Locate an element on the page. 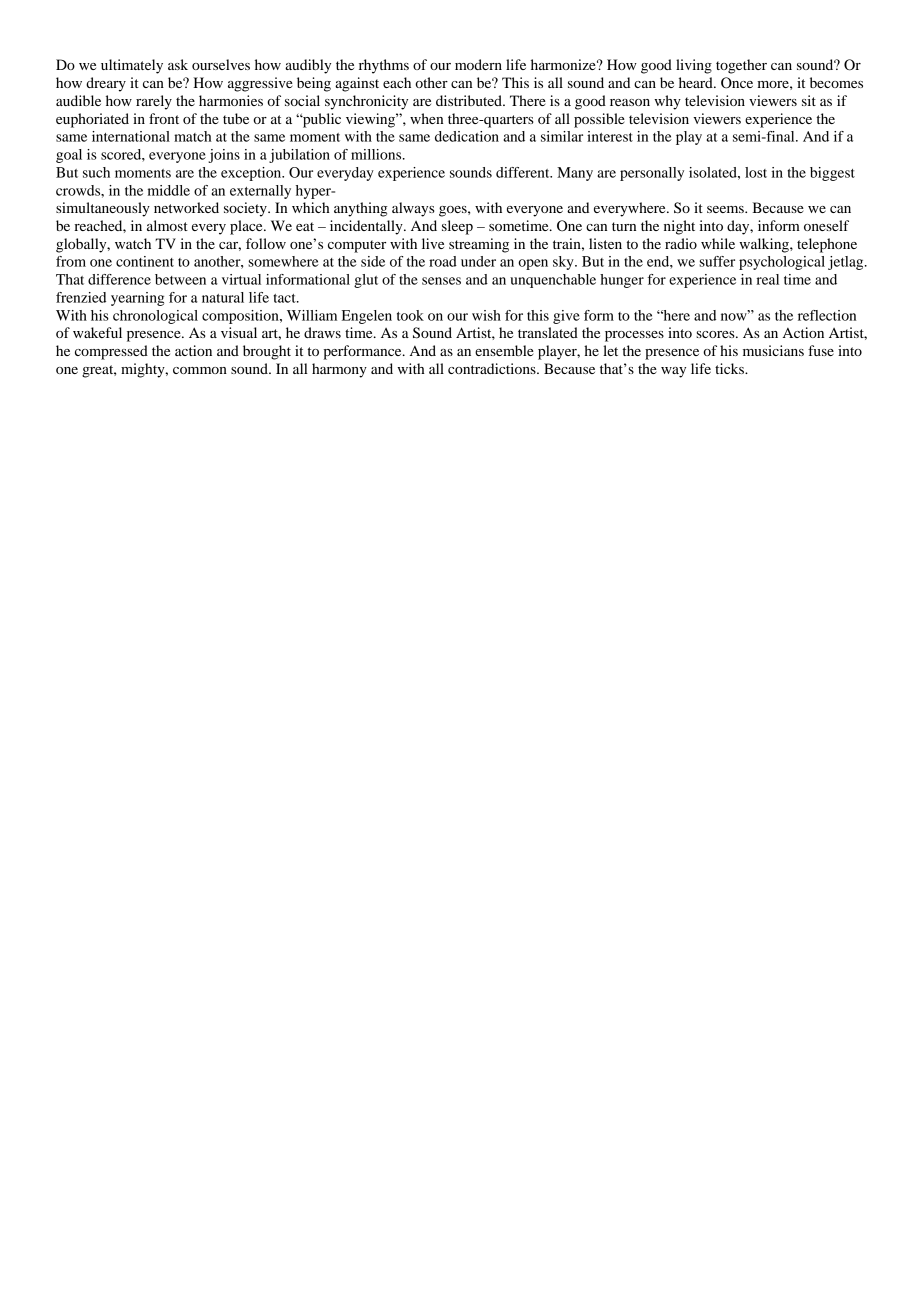 The width and height of the image is (924, 1308). almost is located at coordinates (167, 225).
